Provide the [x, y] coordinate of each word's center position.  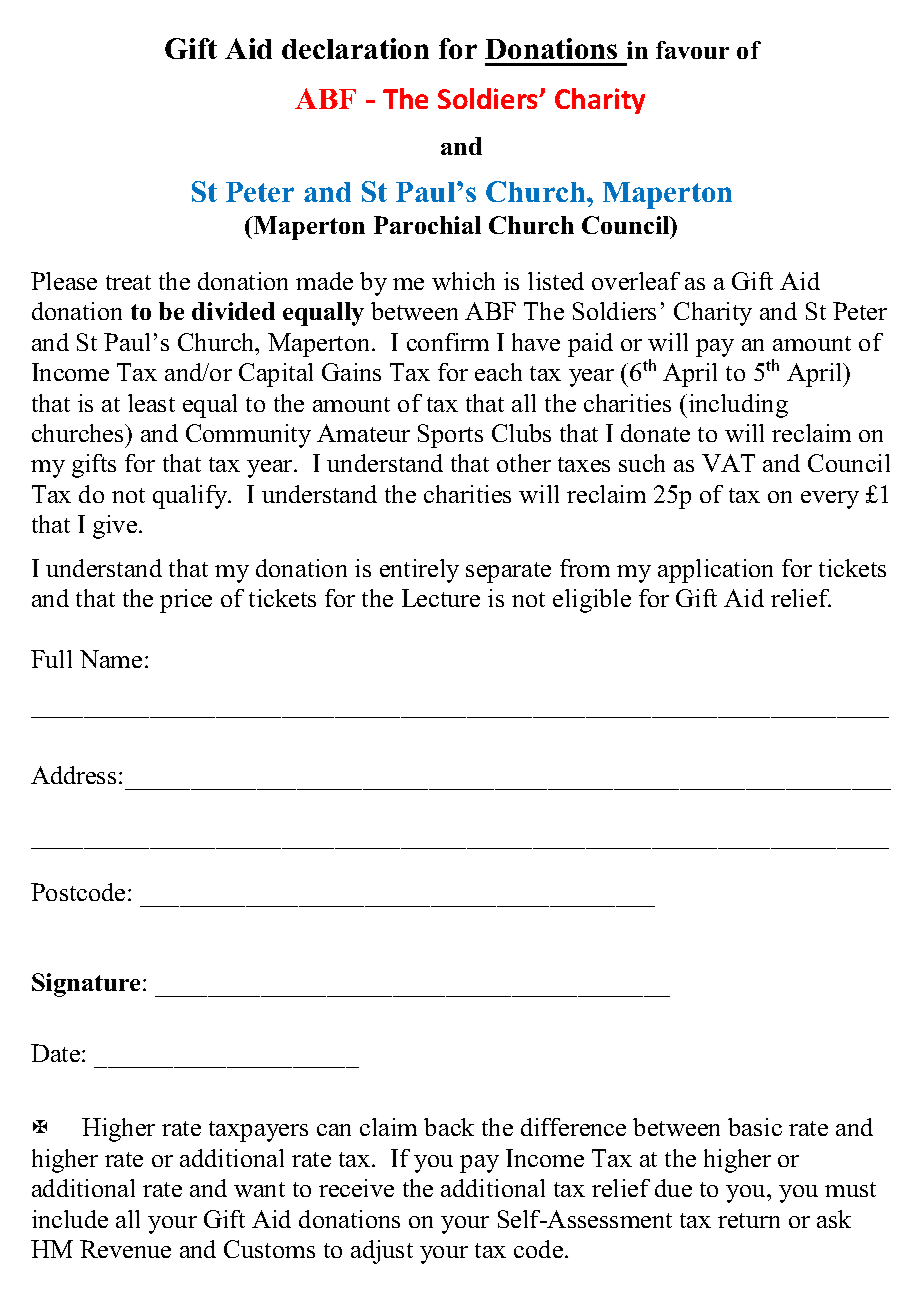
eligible [592, 601]
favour [692, 50]
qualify [191, 497]
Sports [450, 436]
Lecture [441, 598]
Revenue [125, 1249]
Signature [86, 985]
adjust [382, 1252]
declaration [355, 48]
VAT [728, 463]
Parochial [427, 225]
